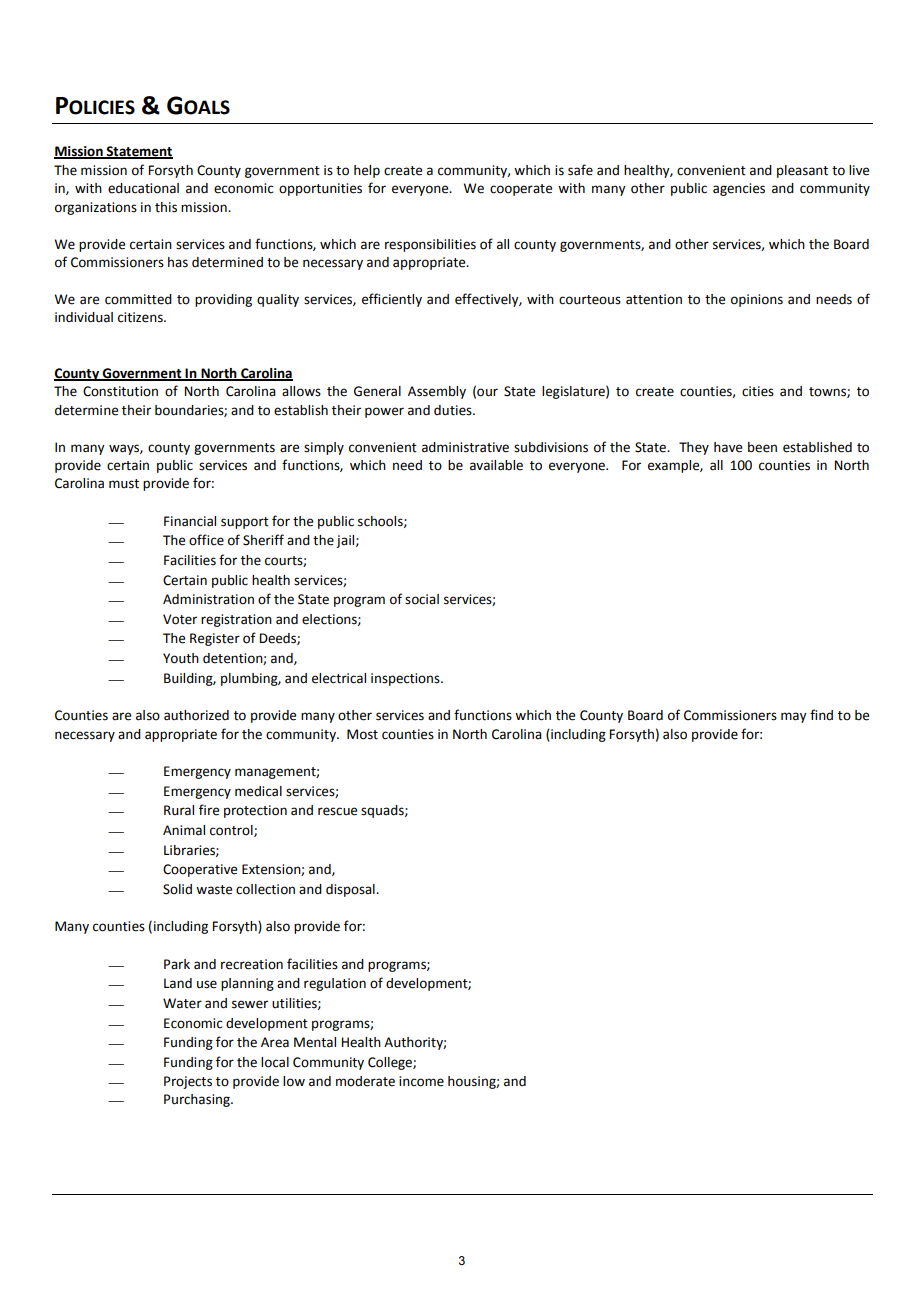 Image resolution: width=924 pixels, height=1308 pixels. What do you see at coordinates (762, 447) in the document?
I see `been` at bounding box center [762, 447].
